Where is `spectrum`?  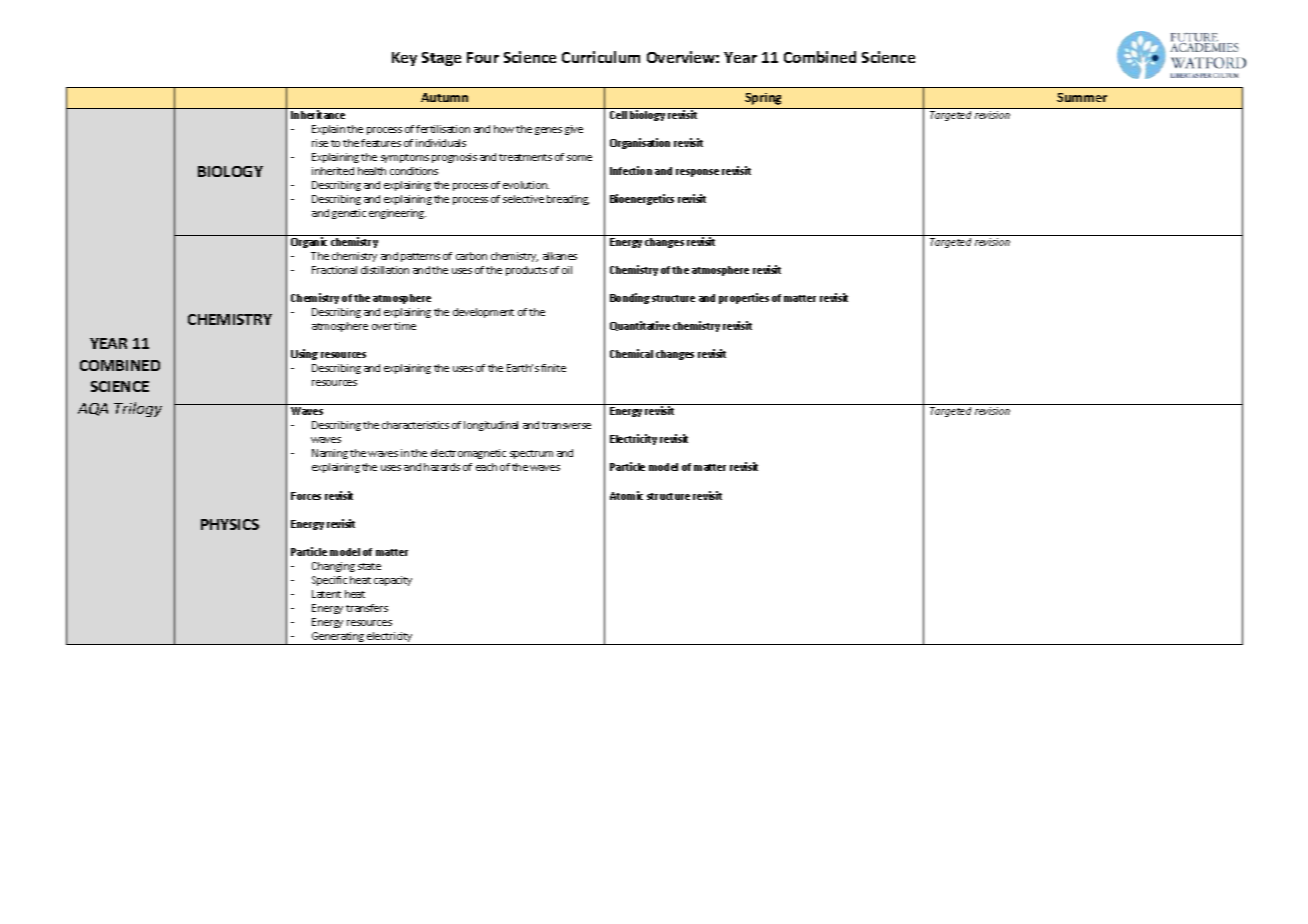 spectrum is located at coordinates (531, 454).
